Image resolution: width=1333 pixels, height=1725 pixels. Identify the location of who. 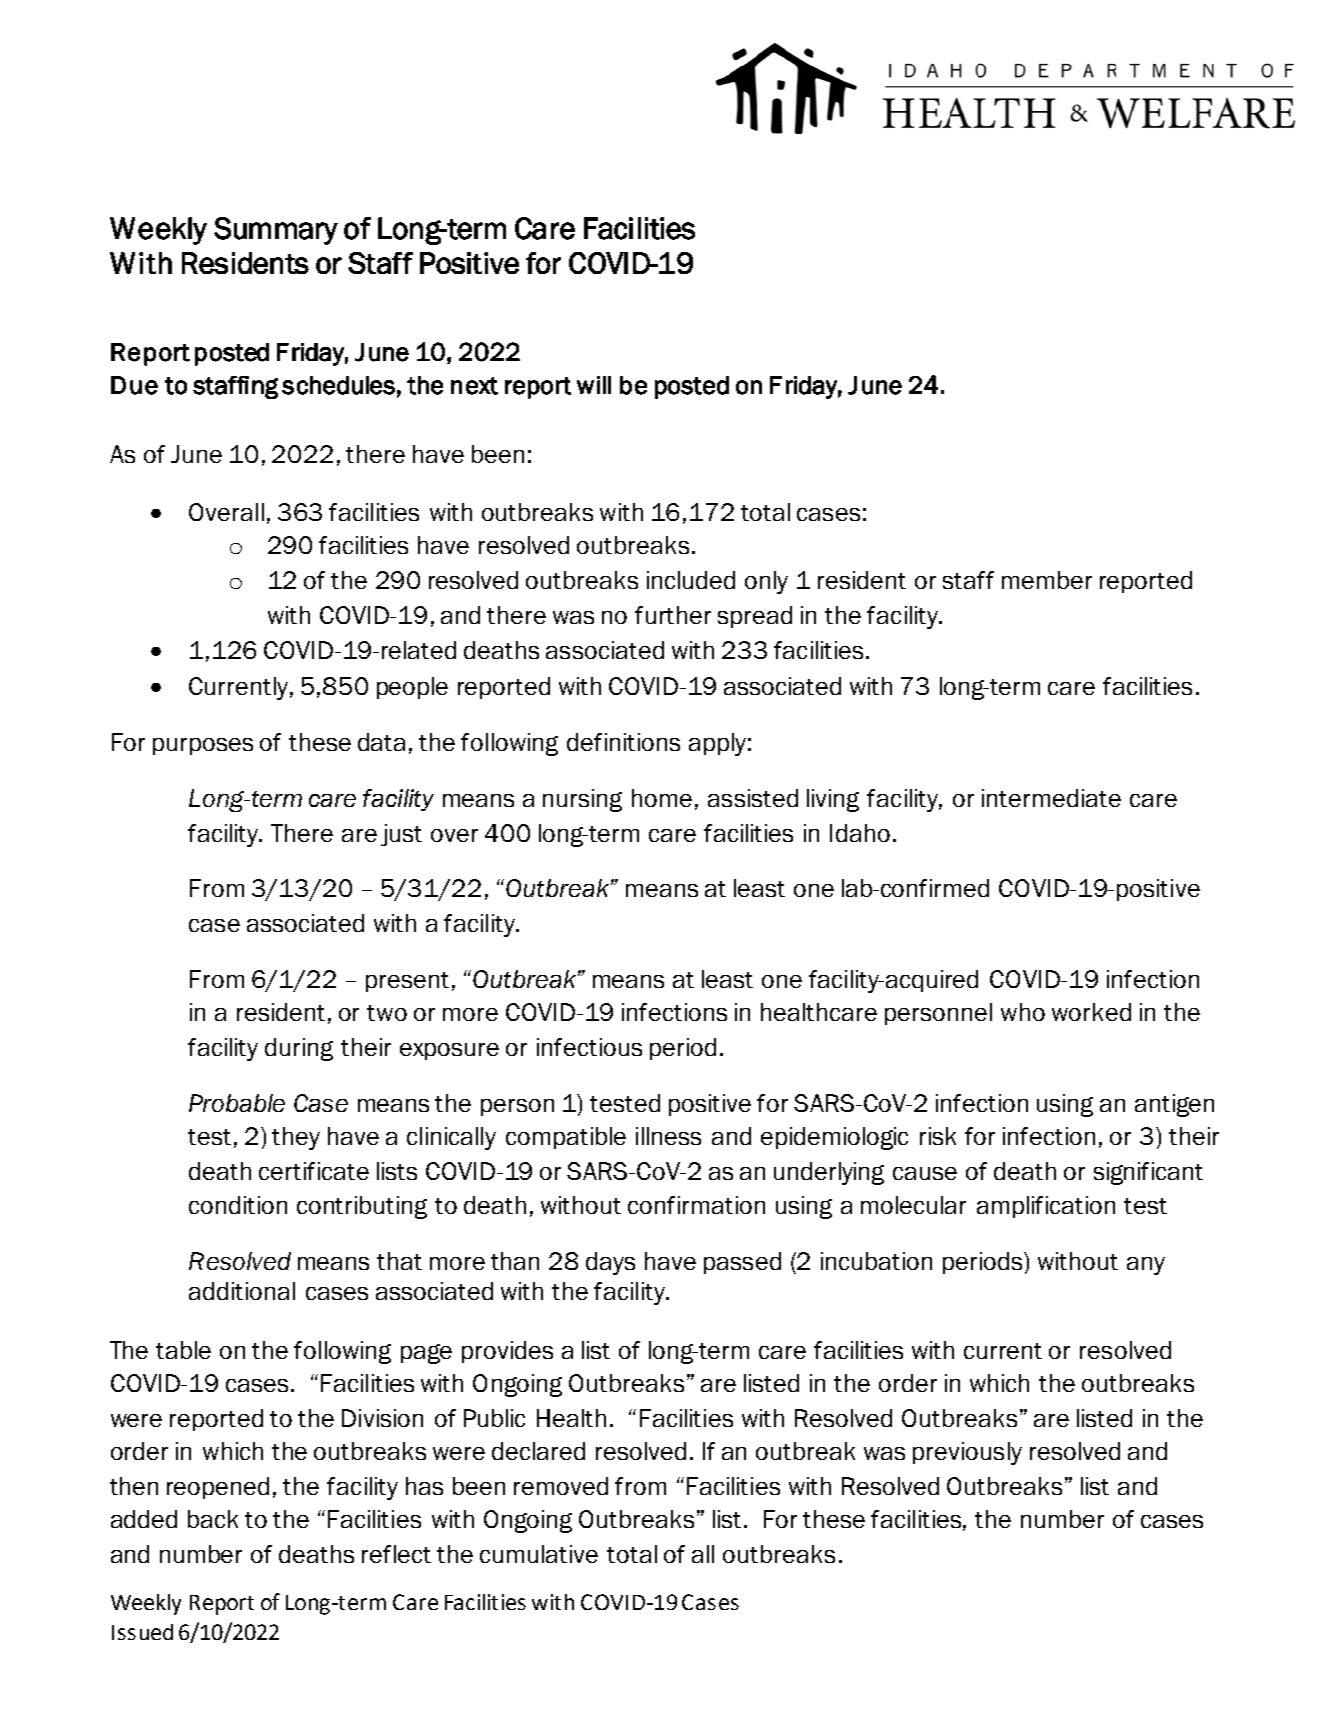
(1023, 1012).
